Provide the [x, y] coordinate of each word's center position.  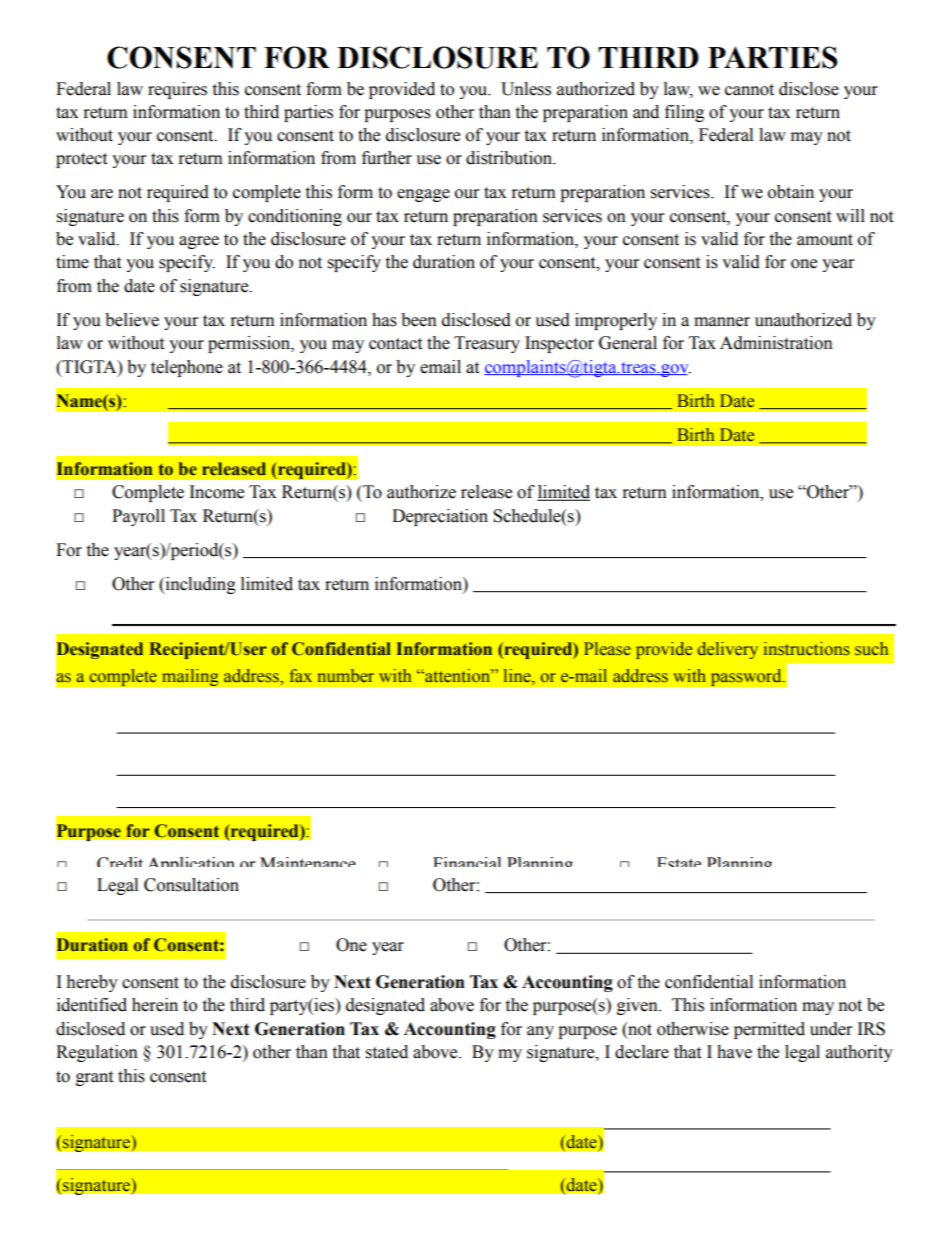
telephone [187, 368]
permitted [769, 1030]
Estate [679, 862]
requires [177, 90]
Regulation [97, 1053]
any [540, 1032]
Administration [776, 343]
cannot [749, 90]
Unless [526, 89]
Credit [120, 862]
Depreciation [440, 517]
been [419, 320]
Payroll [138, 517]
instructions [807, 649]
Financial [467, 862]
